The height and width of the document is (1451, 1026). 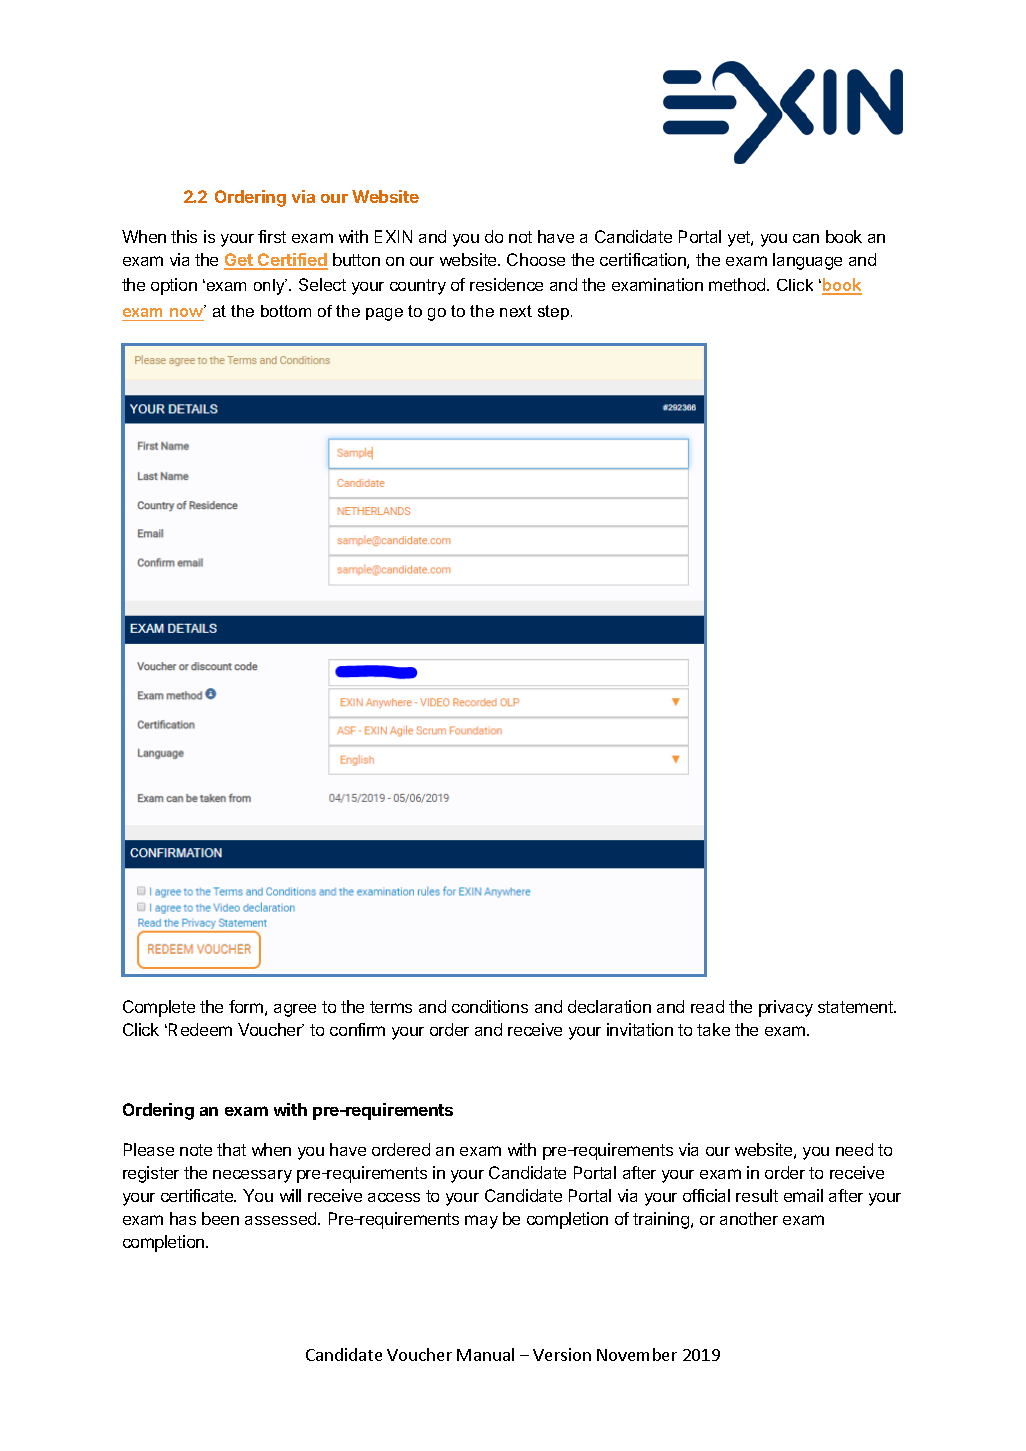 What do you see at coordinates (506, 284) in the document?
I see `residence` at bounding box center [506, 284].
